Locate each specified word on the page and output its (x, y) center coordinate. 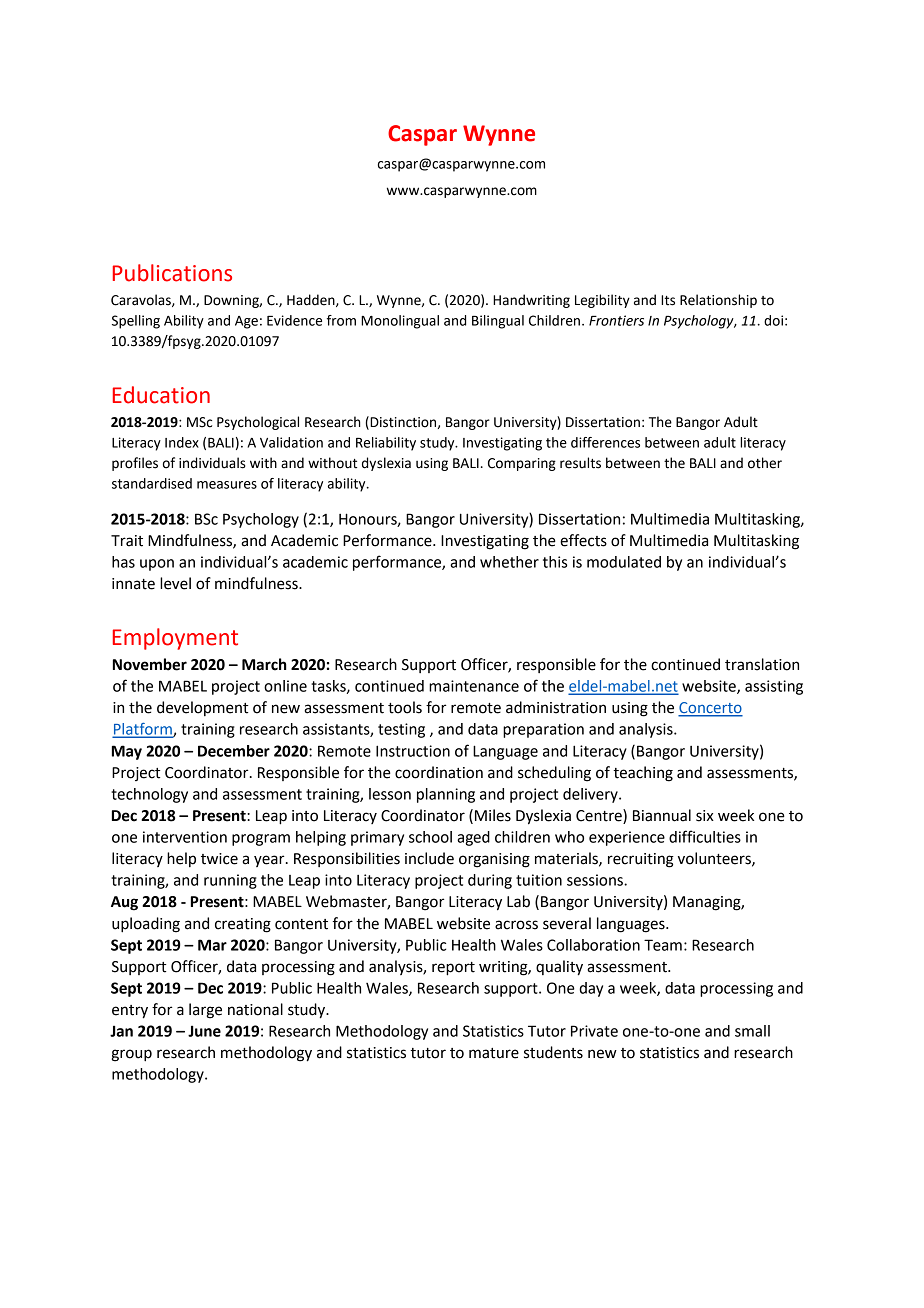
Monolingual (400, 322)
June (204, 1031)
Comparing (522, 464)
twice (219, 859)
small (752, 1031)
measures (227, 485)
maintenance (474, 686)
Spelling (136, 322)
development (202, 708)
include (429, 858)
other (765, 463)
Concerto (710, 709)
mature (494, 1053)
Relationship (718, 301)
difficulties (705, 836)
